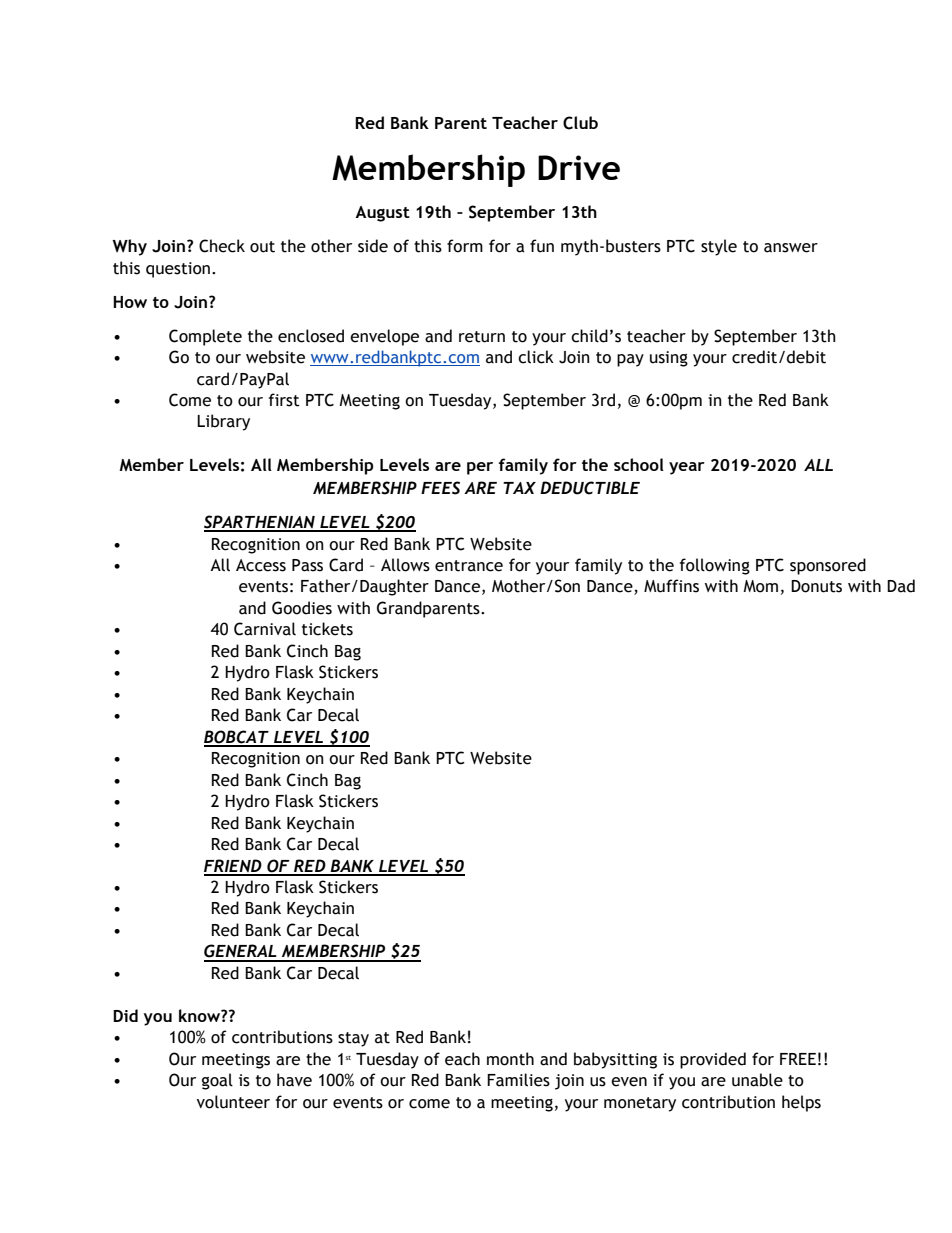 This screenshot has width=952, height=1233. What do you see at coordinates (125, 1015) in the screenshot?
I see `Did` at bounding box center [125, 1015].
